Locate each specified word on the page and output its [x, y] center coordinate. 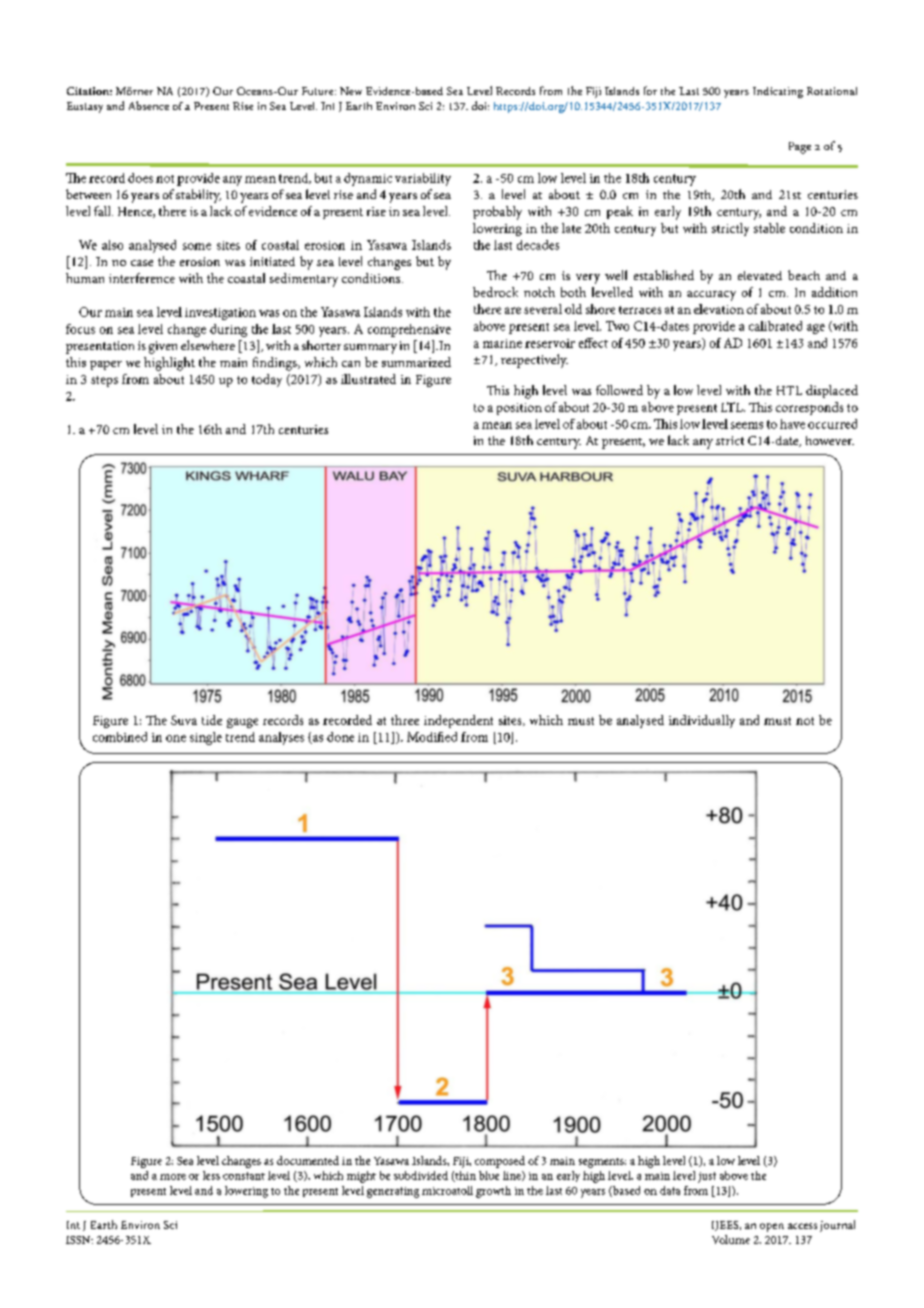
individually [702, 721]
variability [423, 179]
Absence [149, 105]
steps [104, 381]
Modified [432, 737]
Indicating [778, 92]
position [519, 409]
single [206, 738]
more [173, 1177]
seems [747, 425]
